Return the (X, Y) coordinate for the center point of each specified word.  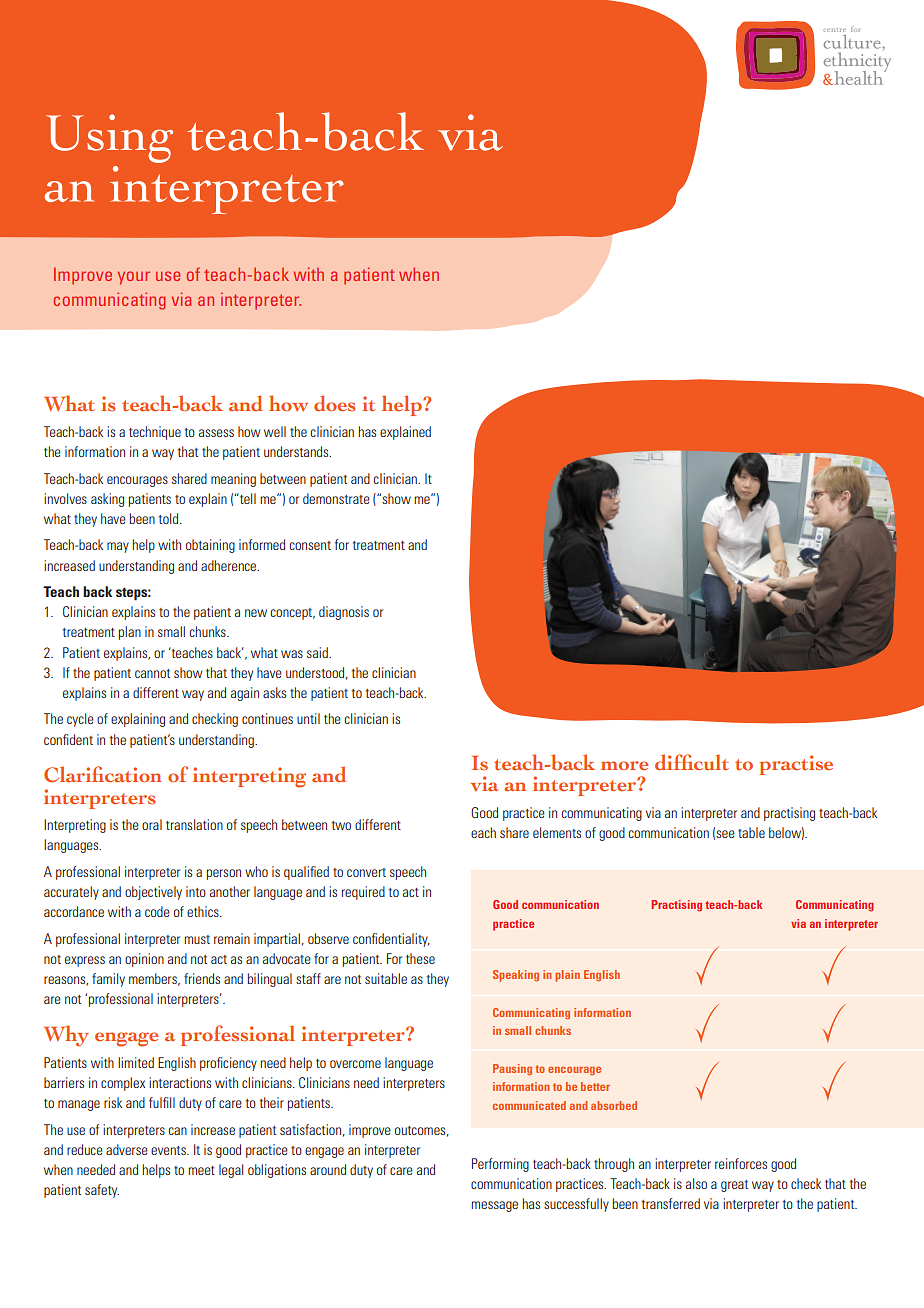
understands (297, 451)
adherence (230, 565)
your (134, 278)
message (495, 1206)
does (334, 403)
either (774, 915)
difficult (692, 762)
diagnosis (344, 613)
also (696, 1183)
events (169, 1150)
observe (328, 938)
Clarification (103, 774)
